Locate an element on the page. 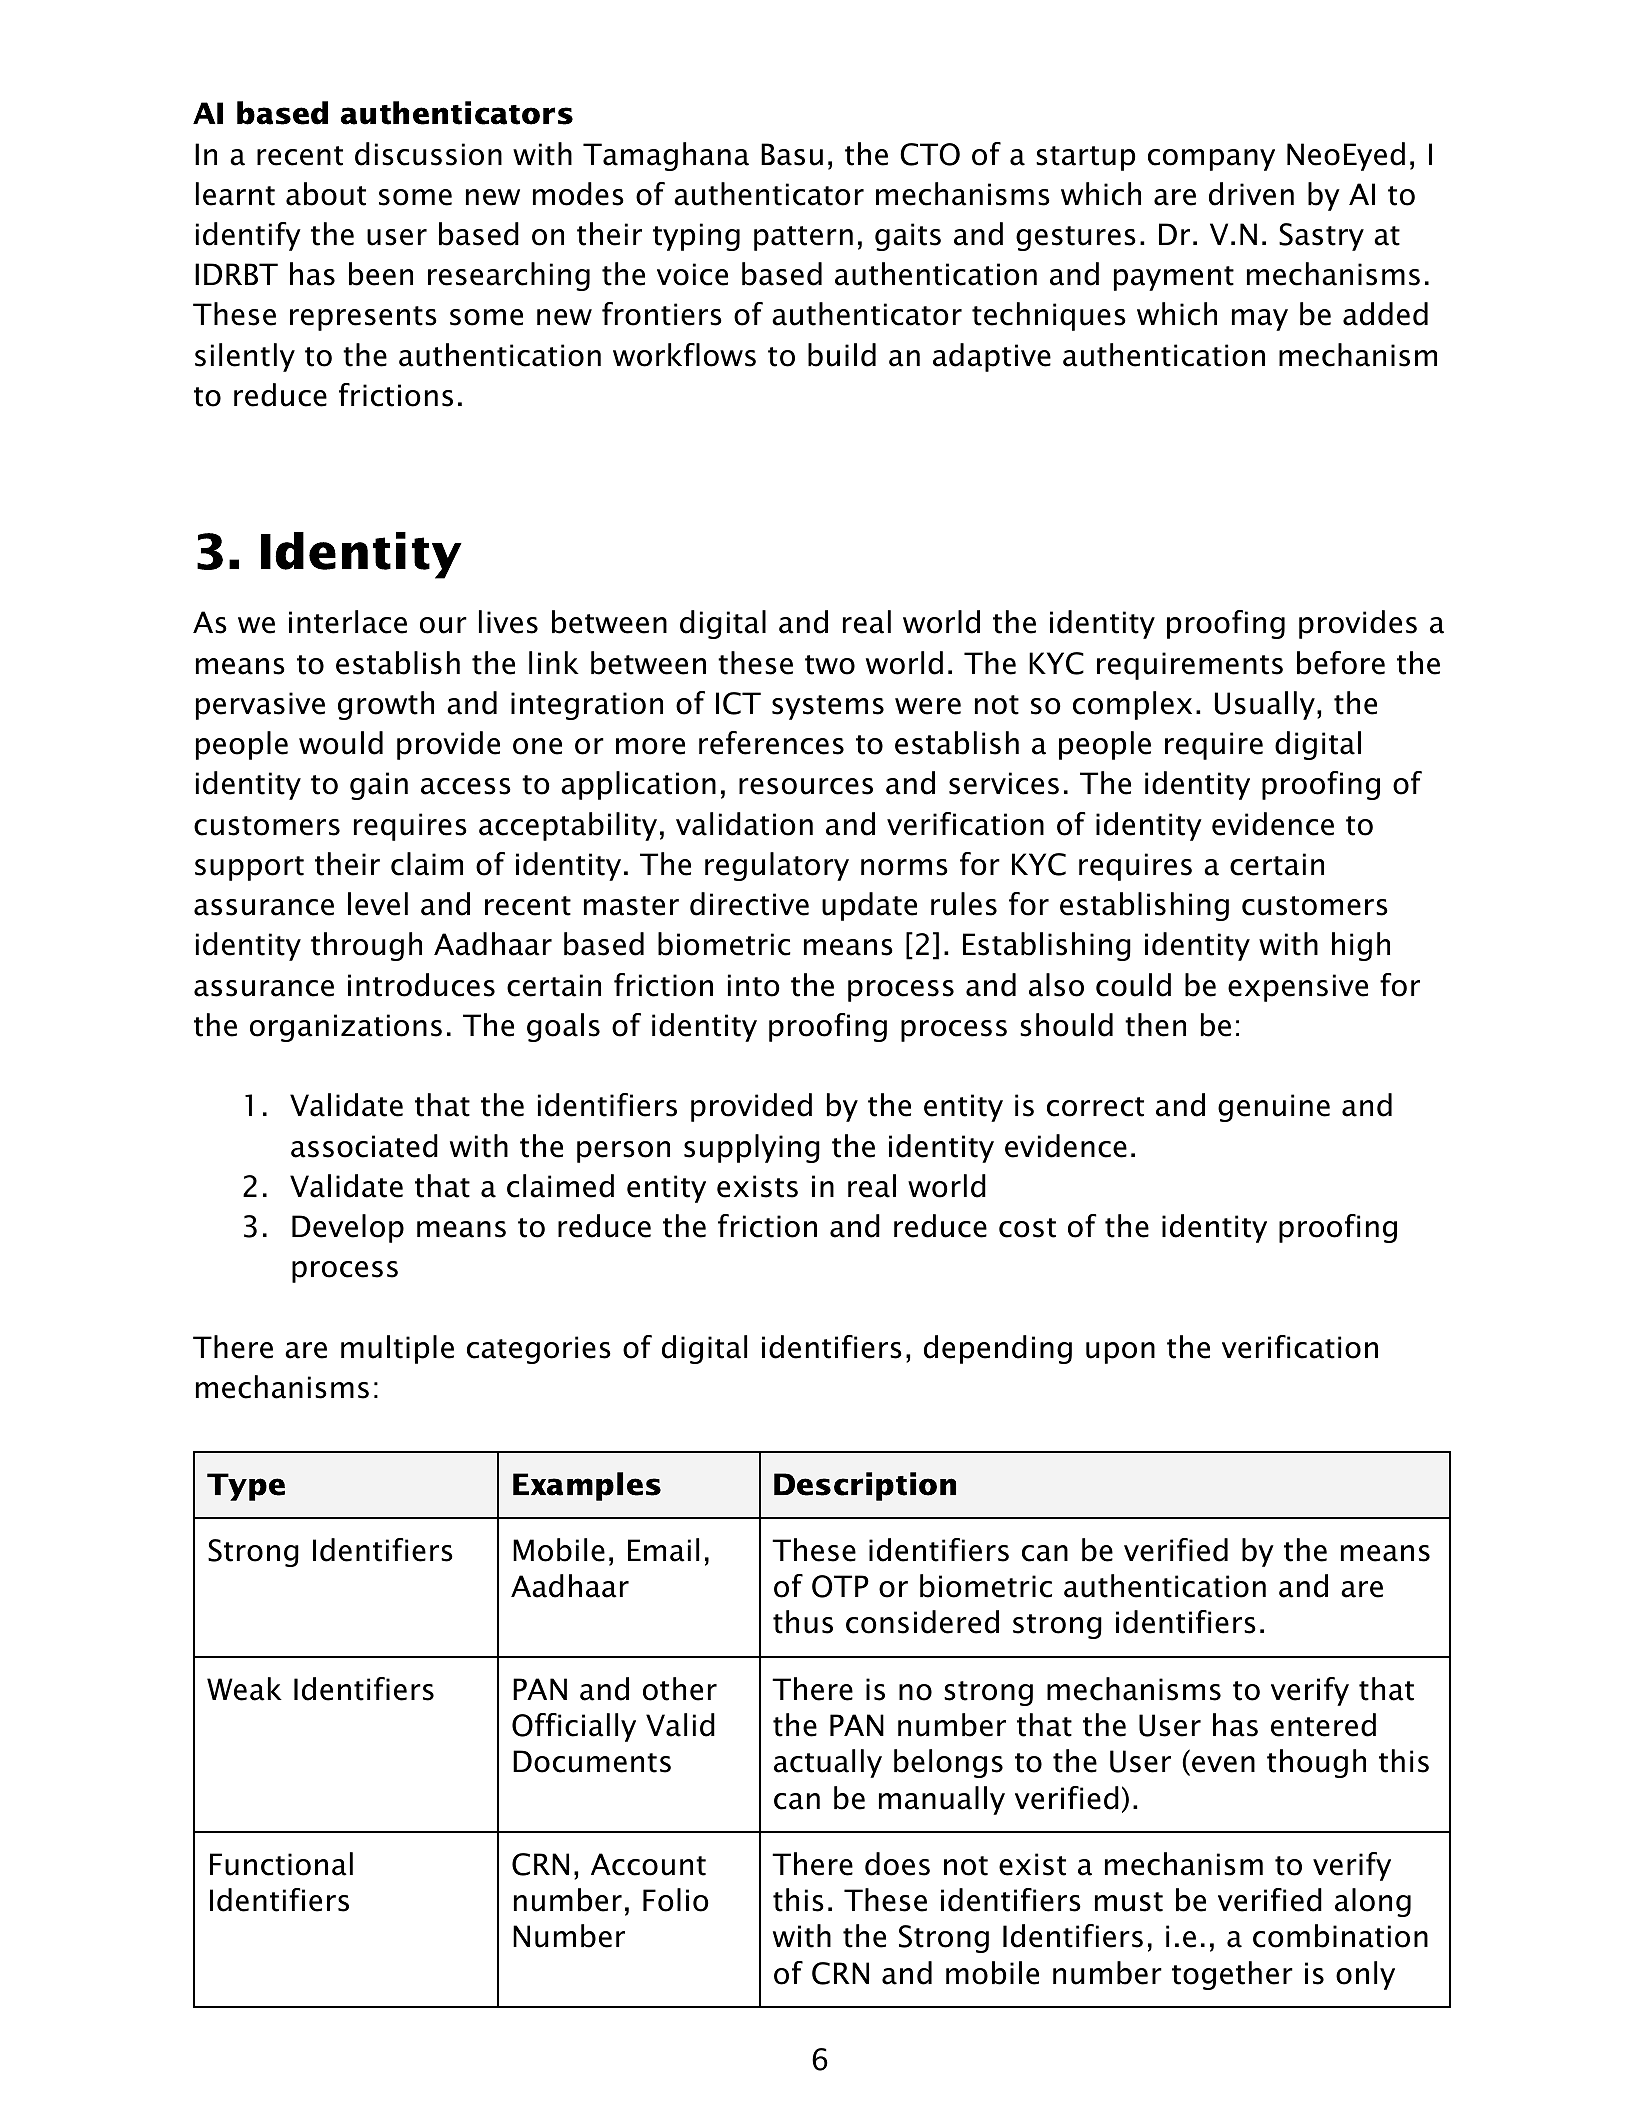  resources is located at coordinates (806, 786).
